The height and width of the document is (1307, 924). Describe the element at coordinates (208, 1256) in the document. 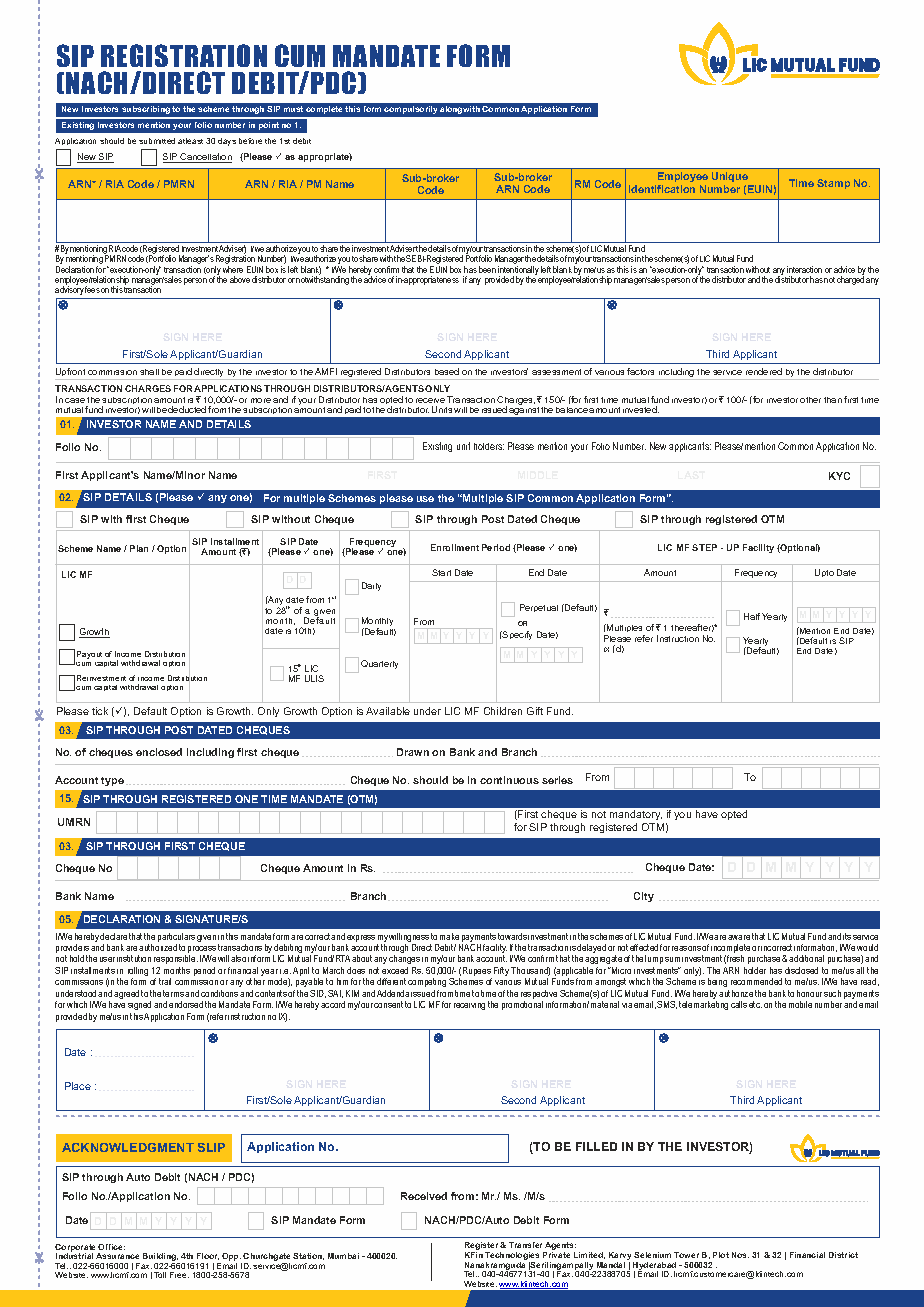

I see `Floor` at that location.
